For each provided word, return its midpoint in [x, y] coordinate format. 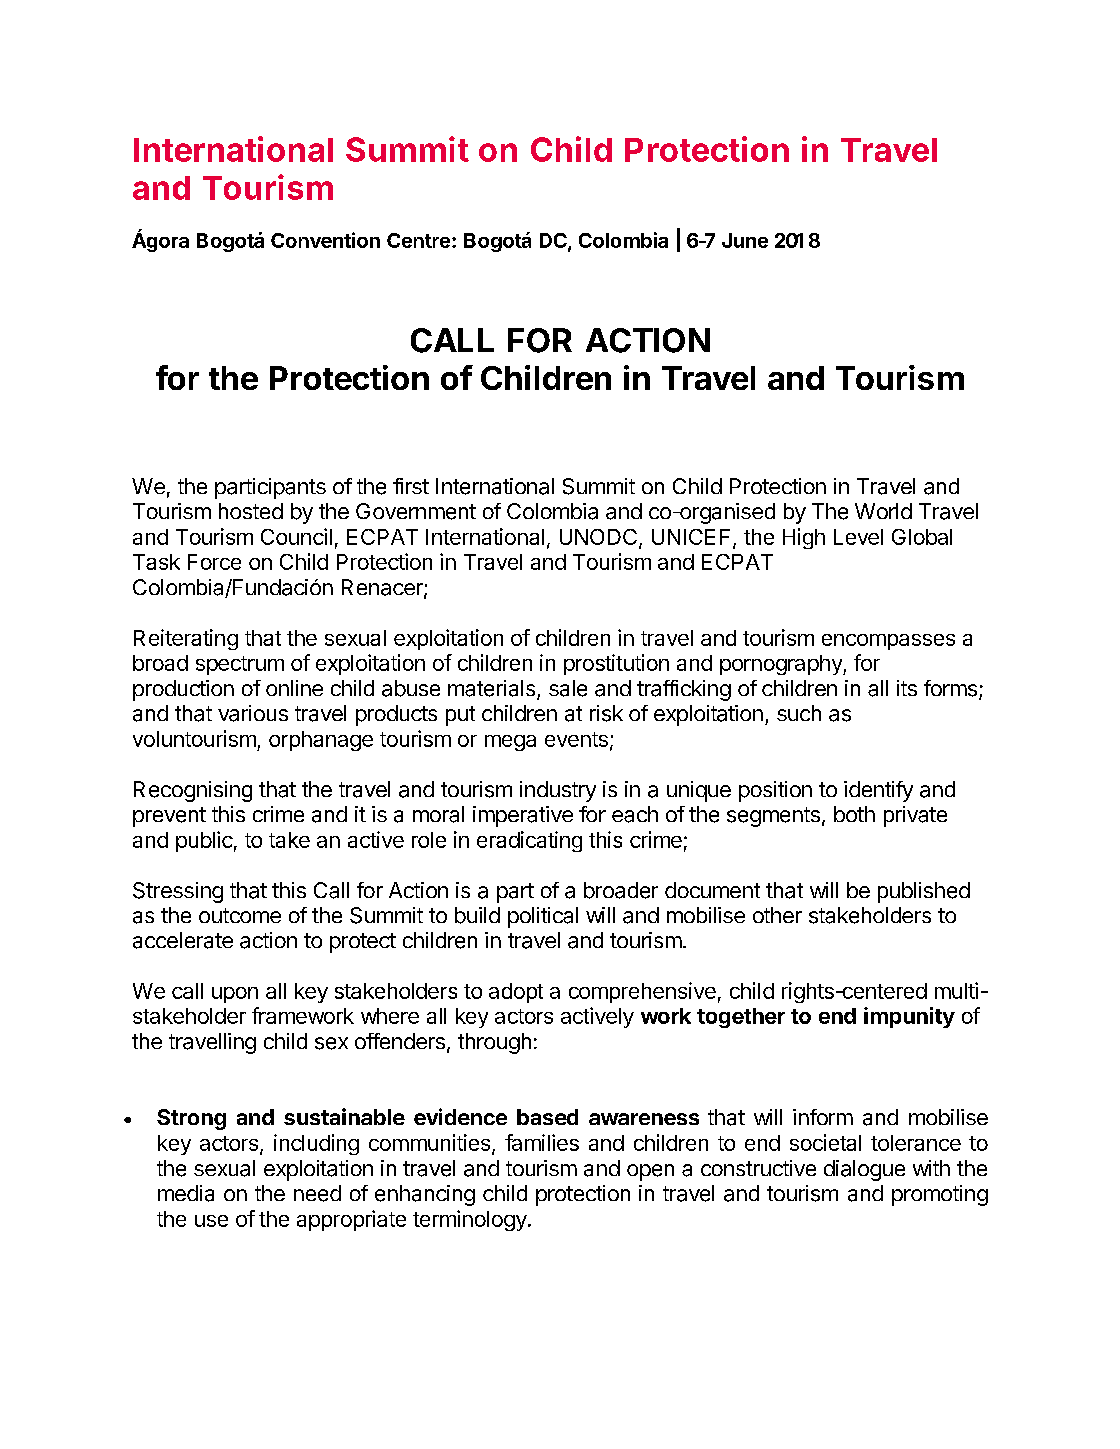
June [745, 240]
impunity [909, 1017]
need [317, 1193]
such [799, 713]
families [542, 1142]
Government [416, 511]
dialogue [864, 1170]
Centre [418, 240]
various [253, 713]
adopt [516, 993]
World [883, 511]
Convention [325, 240]
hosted [251, 511]
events [576, 739]
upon [235, 995]
